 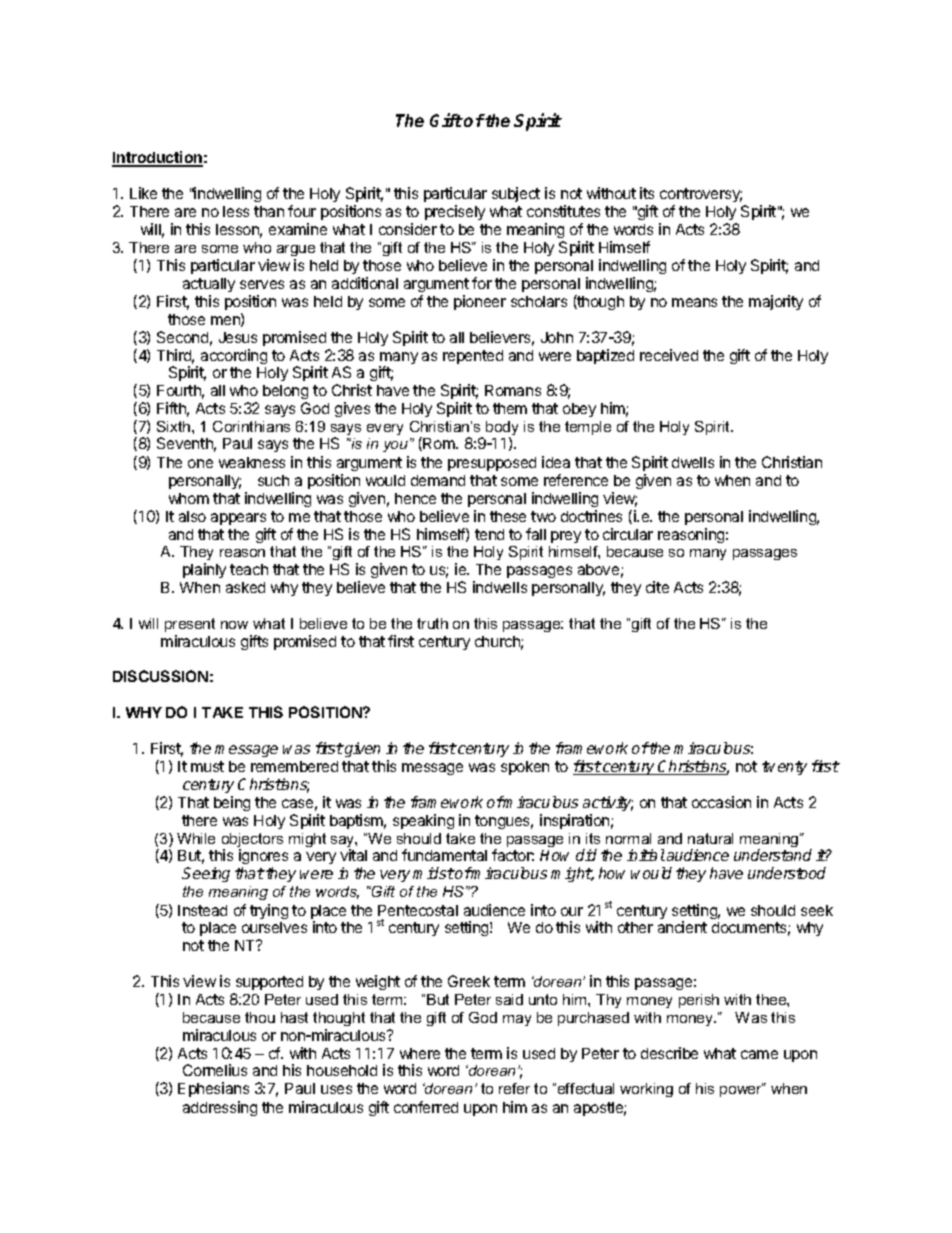 I want to click on whom, so click(x=189, y=498).
